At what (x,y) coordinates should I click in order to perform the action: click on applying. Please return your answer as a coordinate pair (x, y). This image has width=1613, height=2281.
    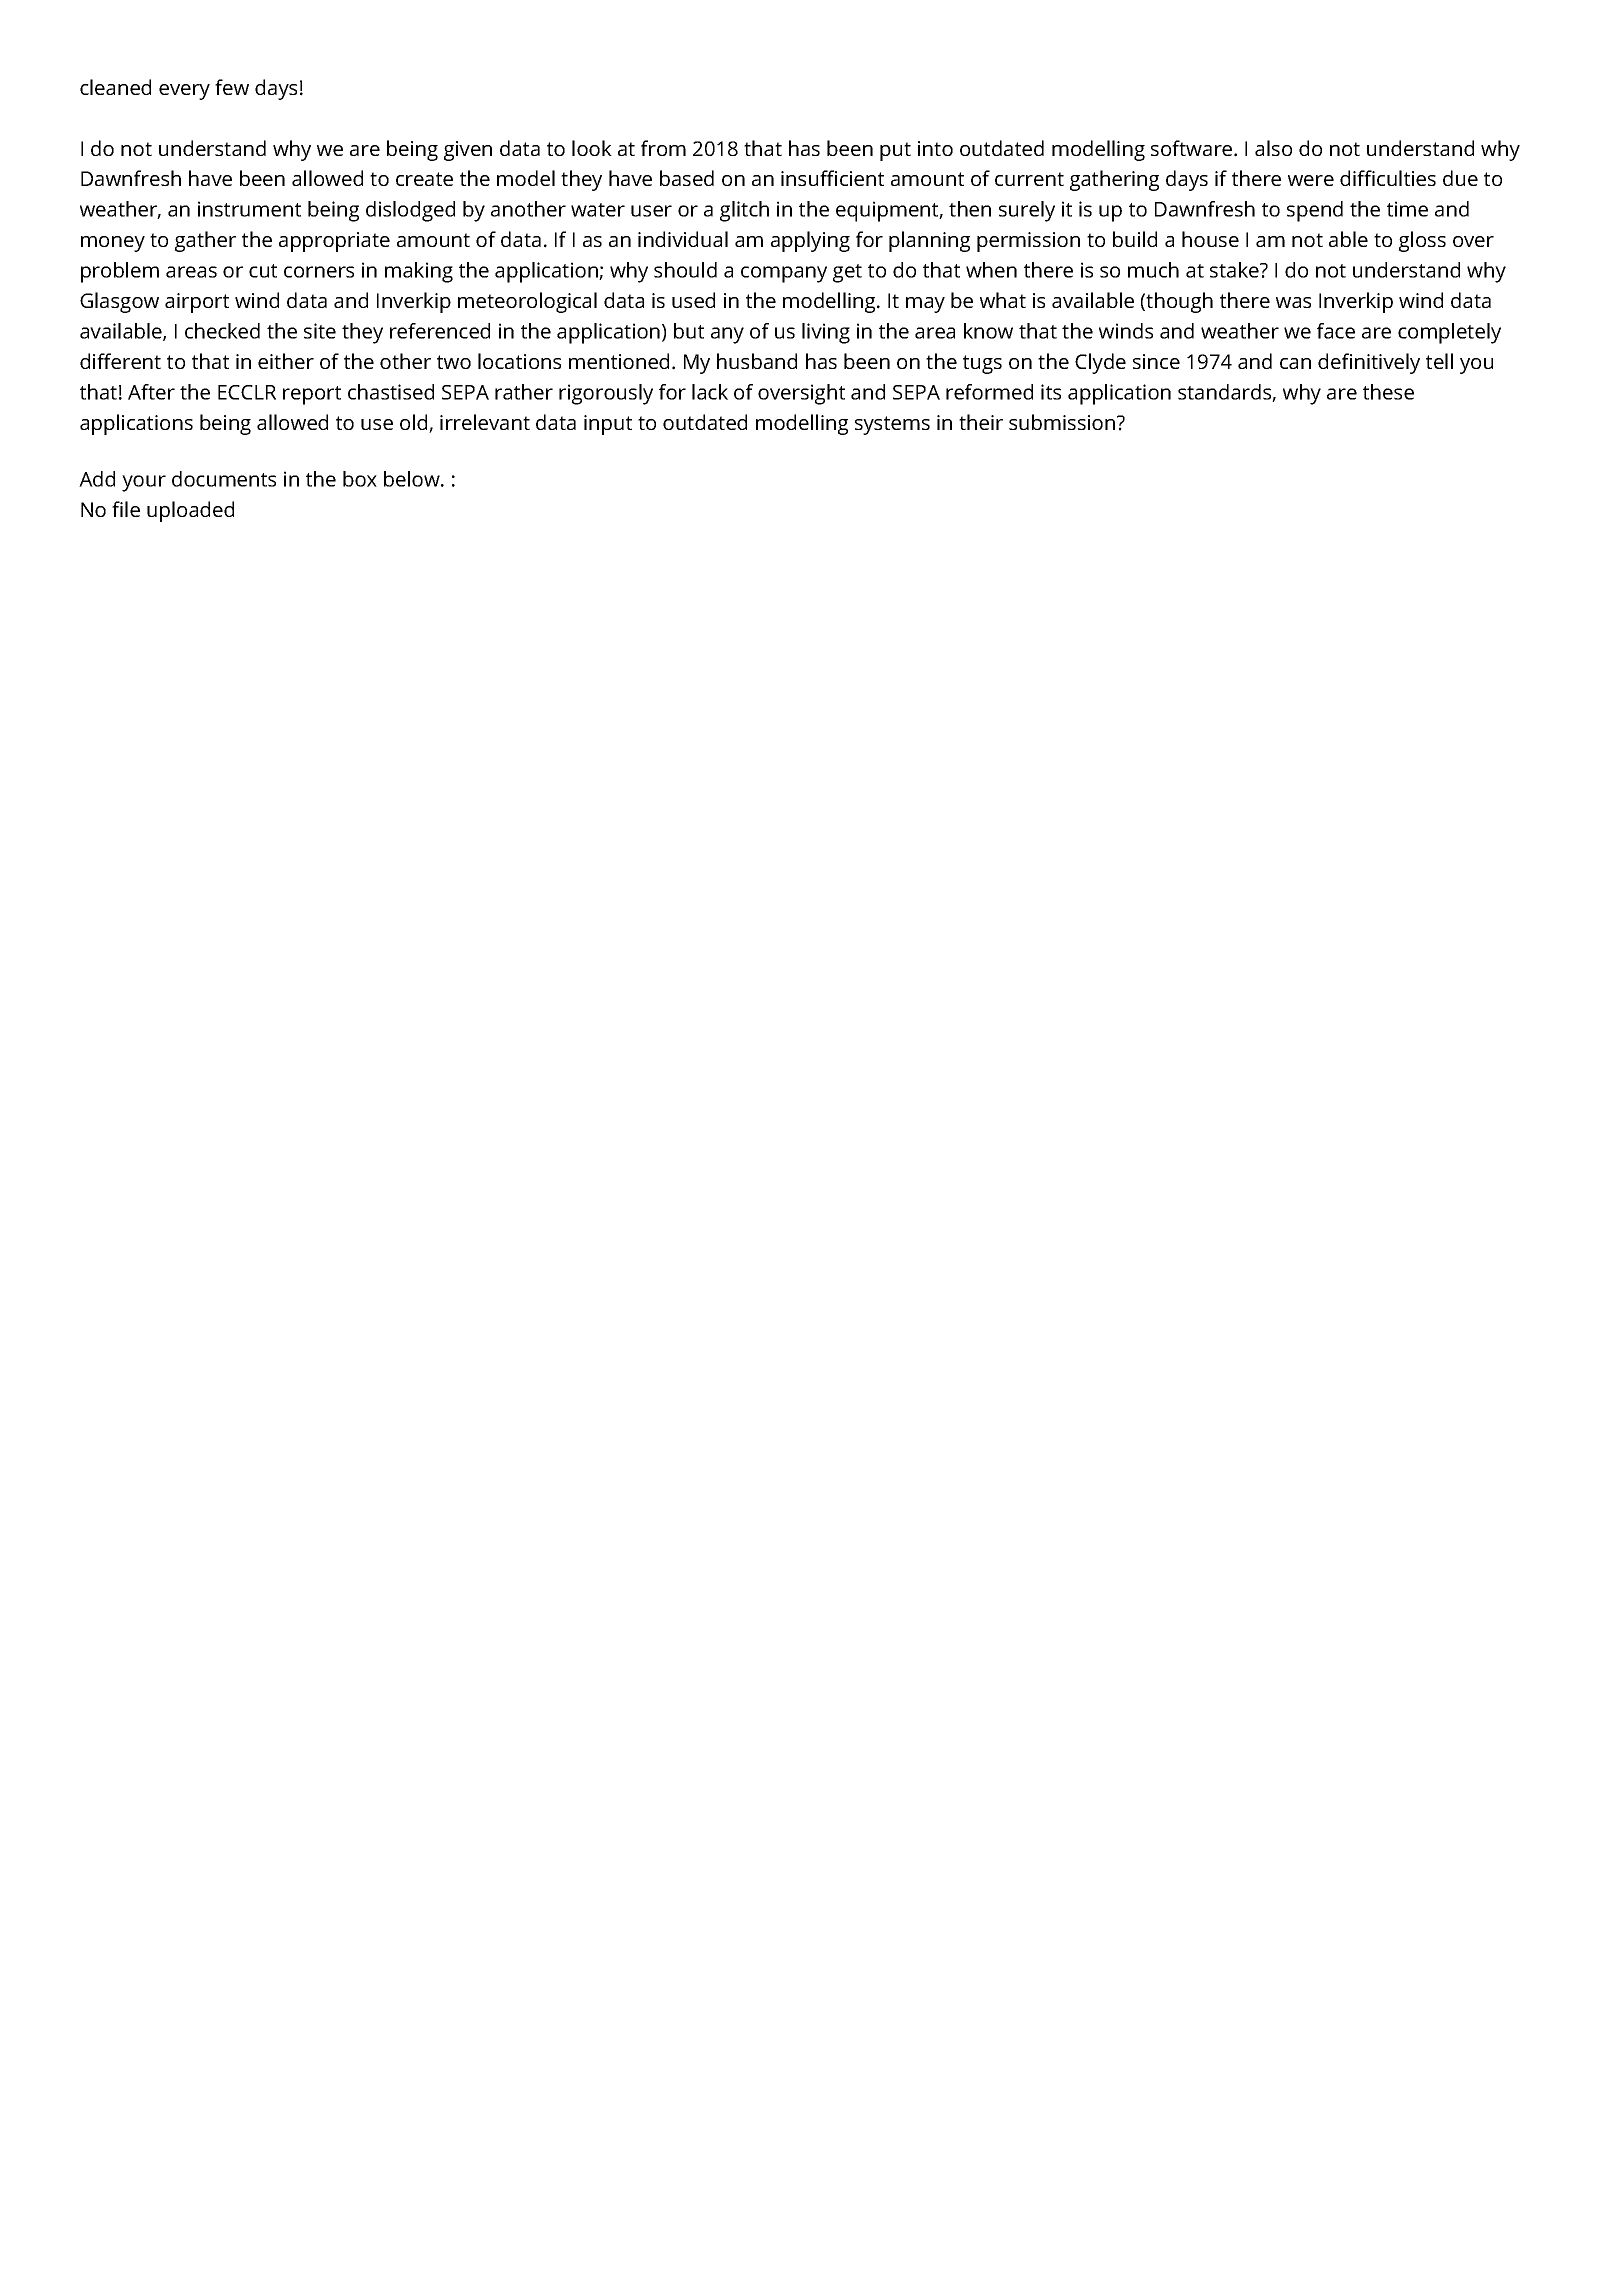
    Looking at the image, I should click on (810, 241).
